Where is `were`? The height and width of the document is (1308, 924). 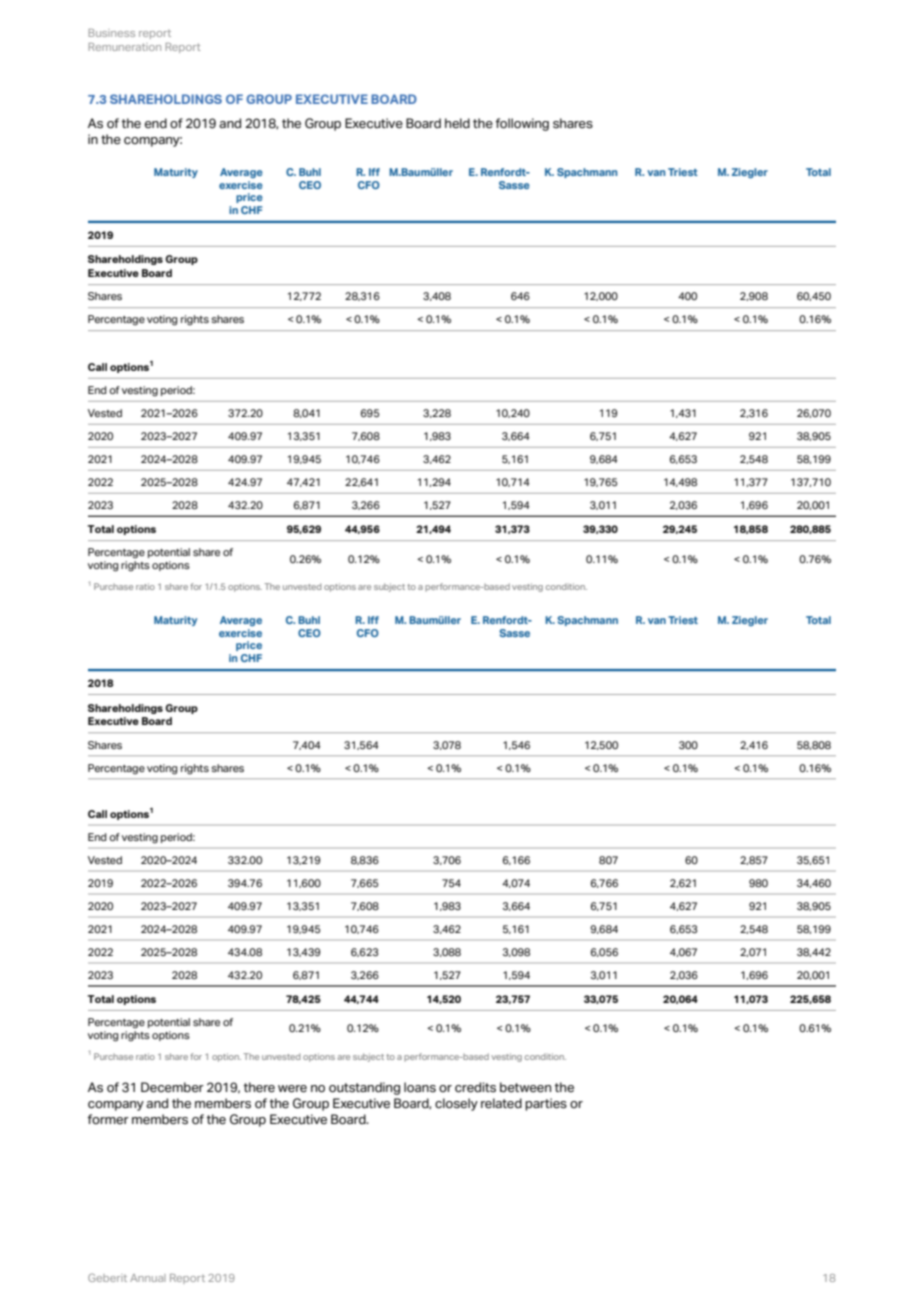 were is located at coordinates (292, 1089).
